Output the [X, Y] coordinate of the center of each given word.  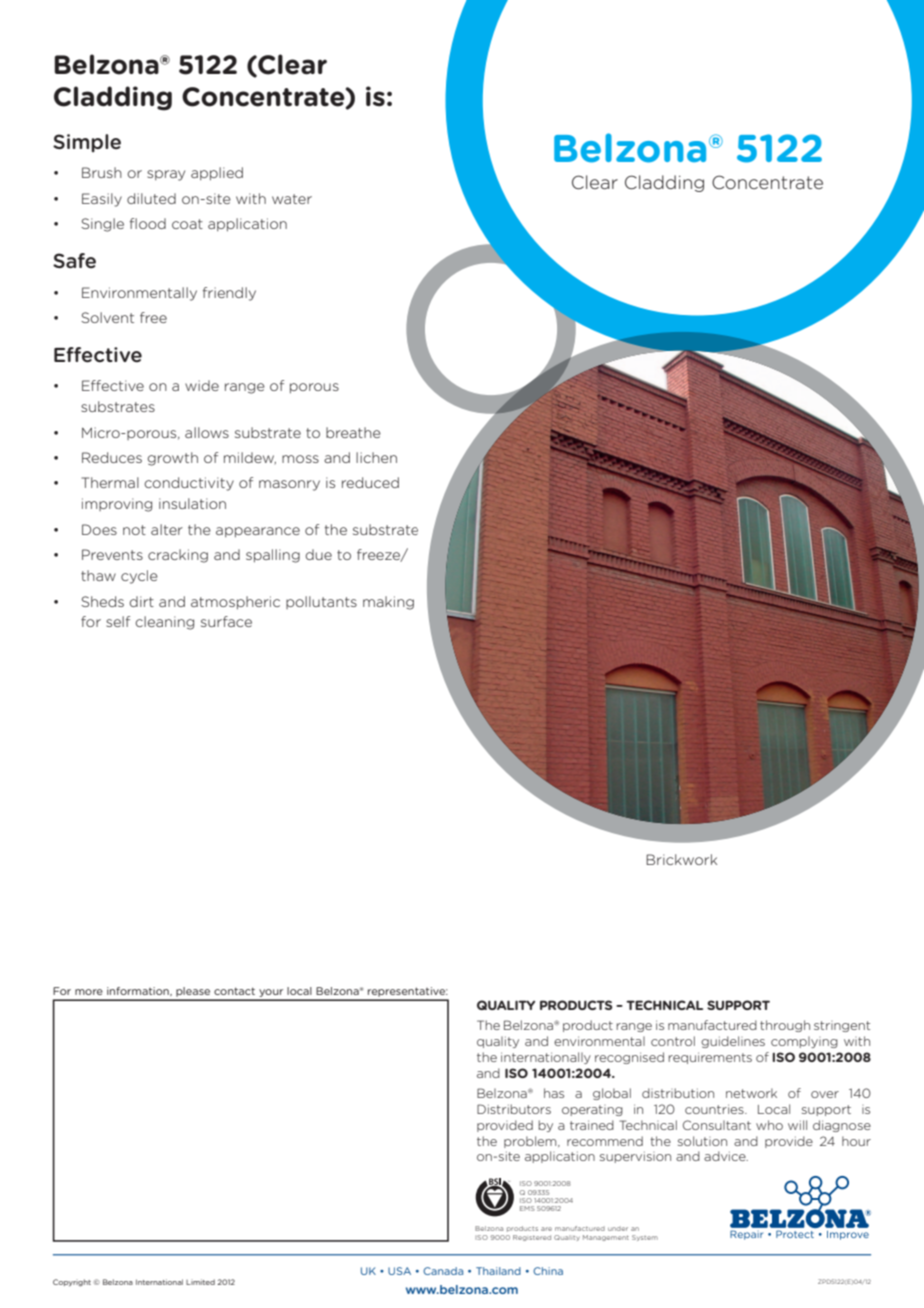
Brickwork [681, 859]
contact [234, 991]
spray [166, 175]
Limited [200, 1282]
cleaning [164, 623]
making [388, 603]
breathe [353, 432]
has [554, 1093]
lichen [376, 457]
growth [173, 459]
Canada [443, 1271]
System [645, 1238]
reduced [370, 482]
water [292, 199]
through [785, 1026]
